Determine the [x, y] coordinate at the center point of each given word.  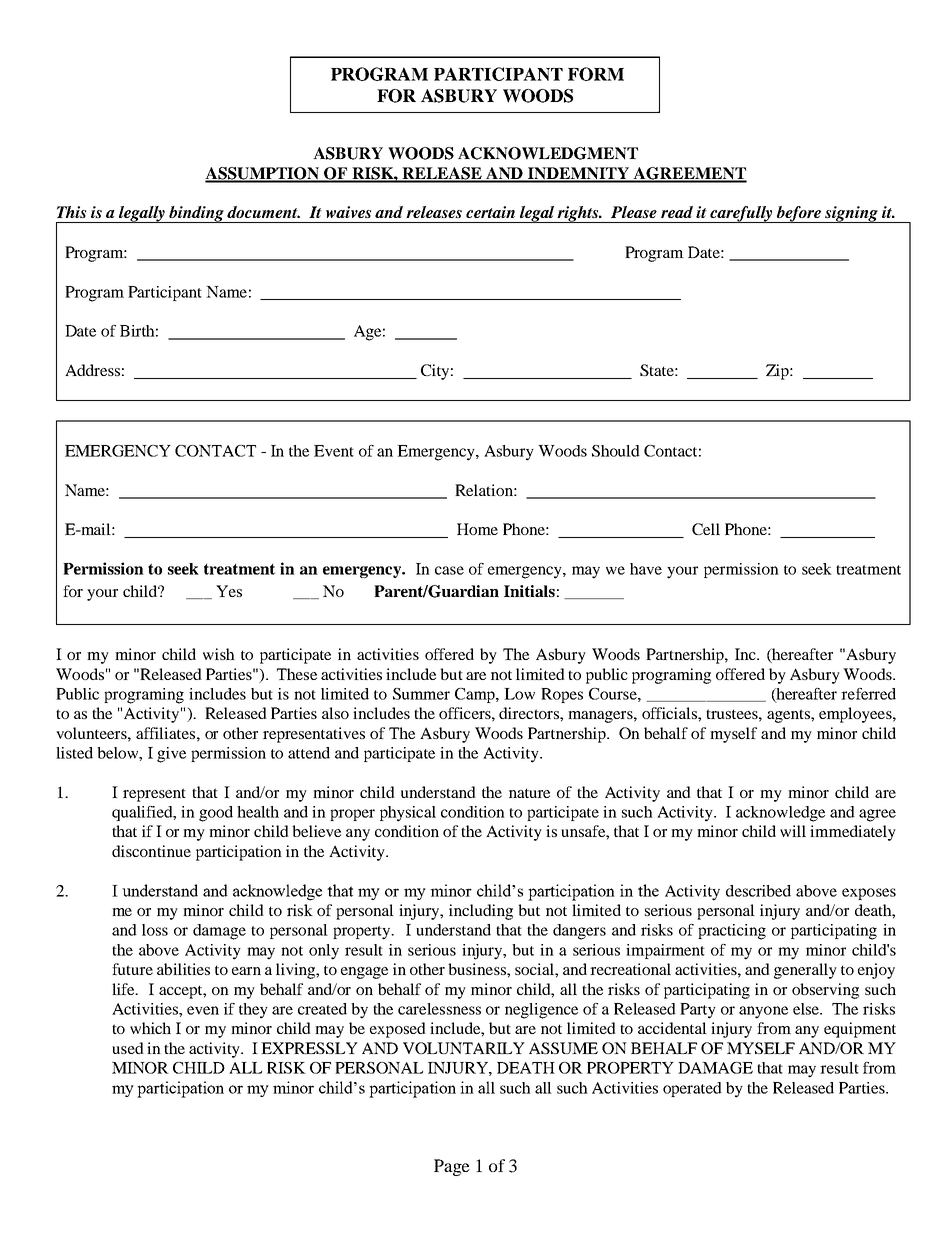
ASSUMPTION [263, 174]
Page [452, 1167]
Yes [229, 591]
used [128, 1048]
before [799, 214]
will [793, 831]
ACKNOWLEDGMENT [548, 153]
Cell [706, 529]
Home [477, 529]
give [171, 755]
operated [692, 1089]
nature [529, 793]
